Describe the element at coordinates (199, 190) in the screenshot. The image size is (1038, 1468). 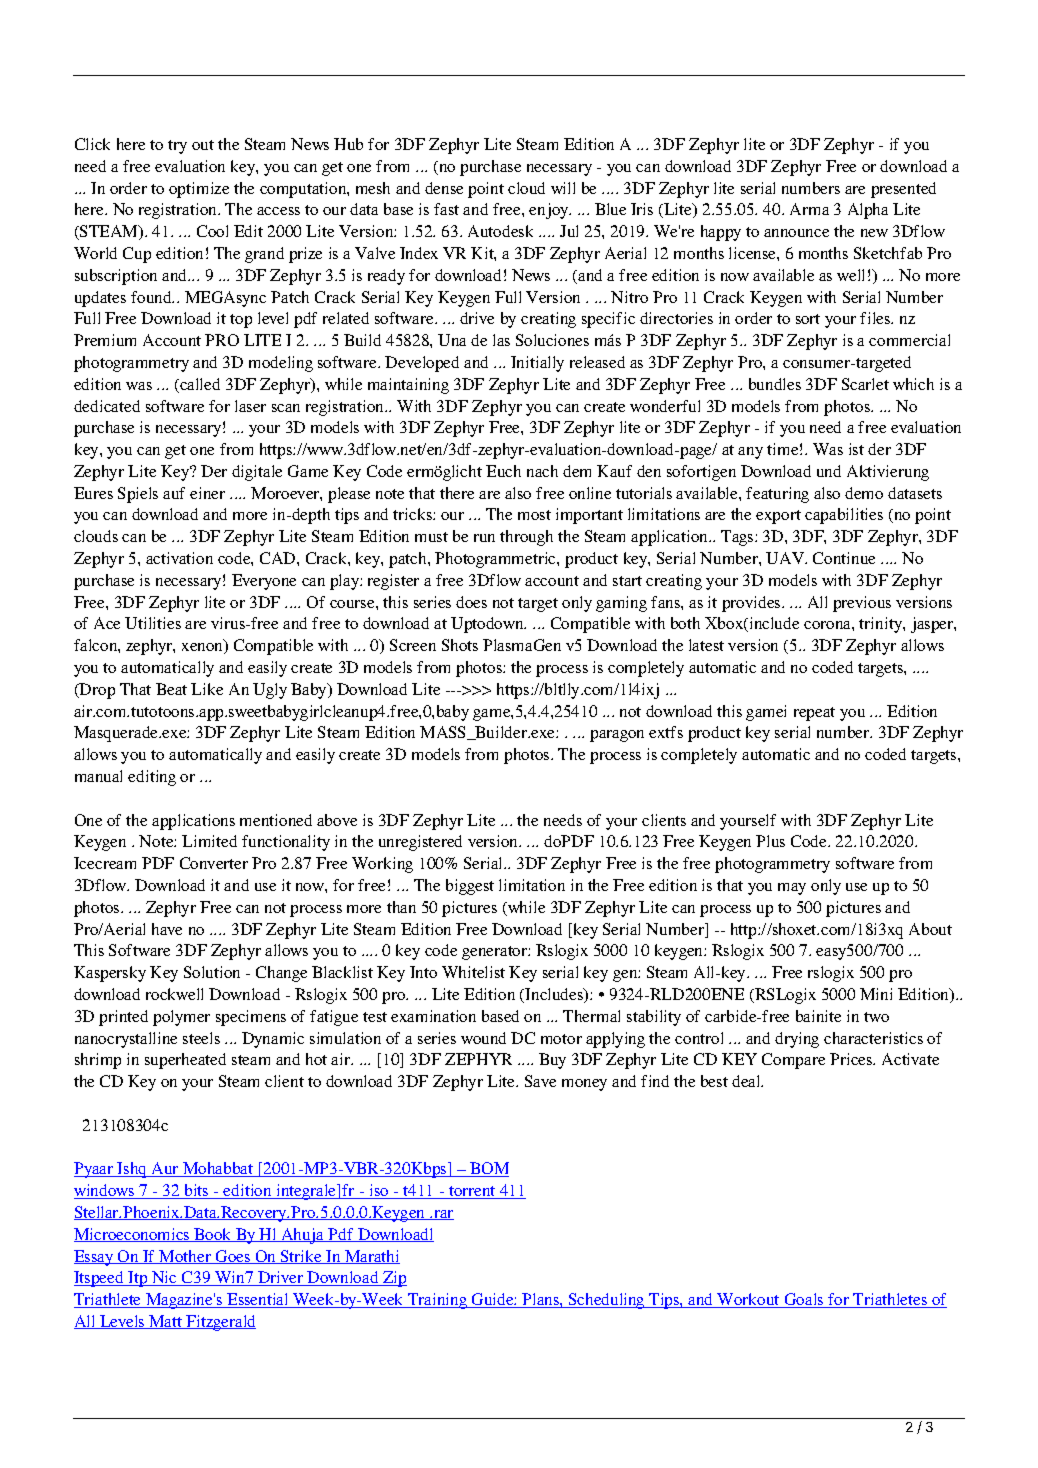
I see `optimize` at that location.
